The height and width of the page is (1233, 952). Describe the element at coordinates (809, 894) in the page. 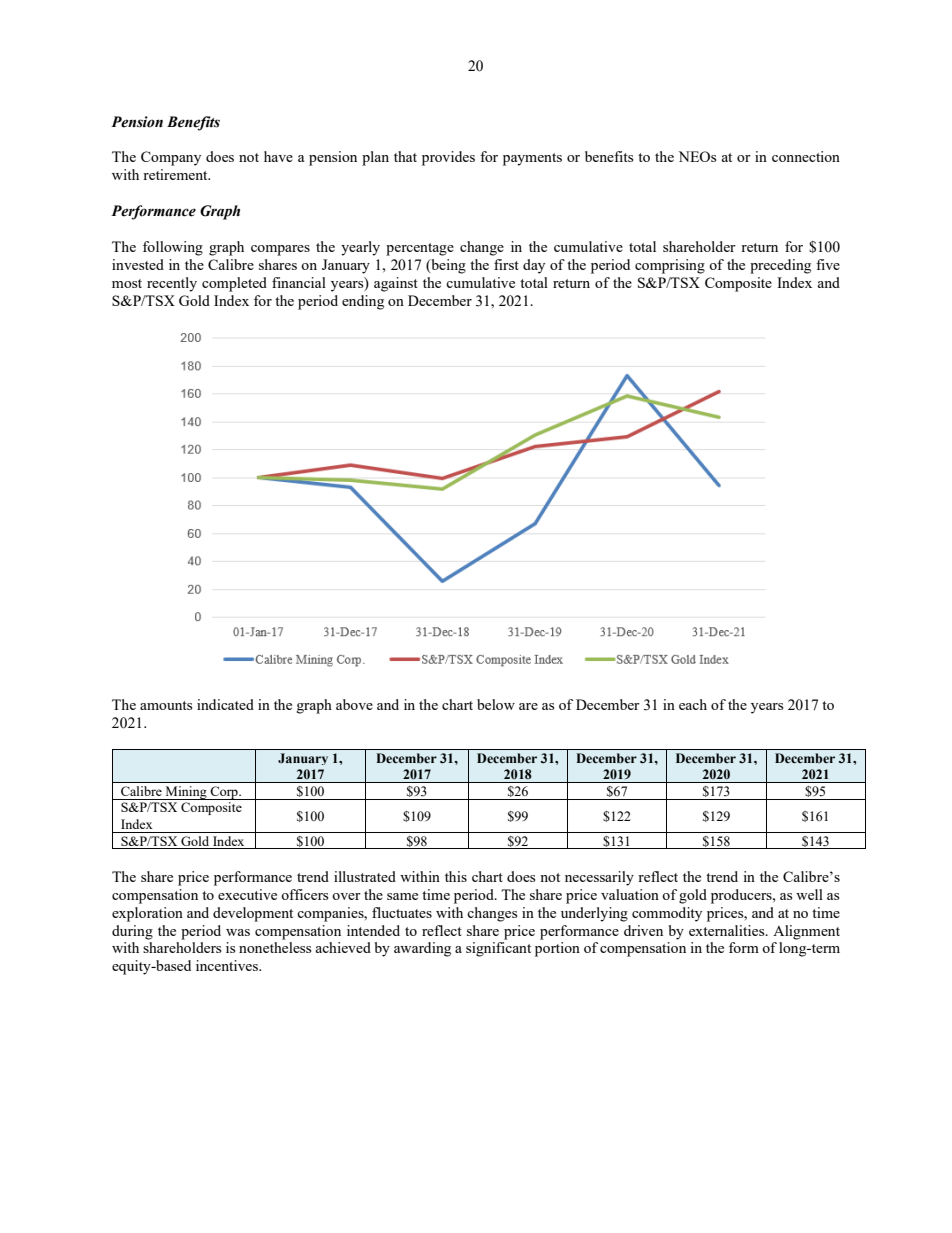

I see `well` at that location.
